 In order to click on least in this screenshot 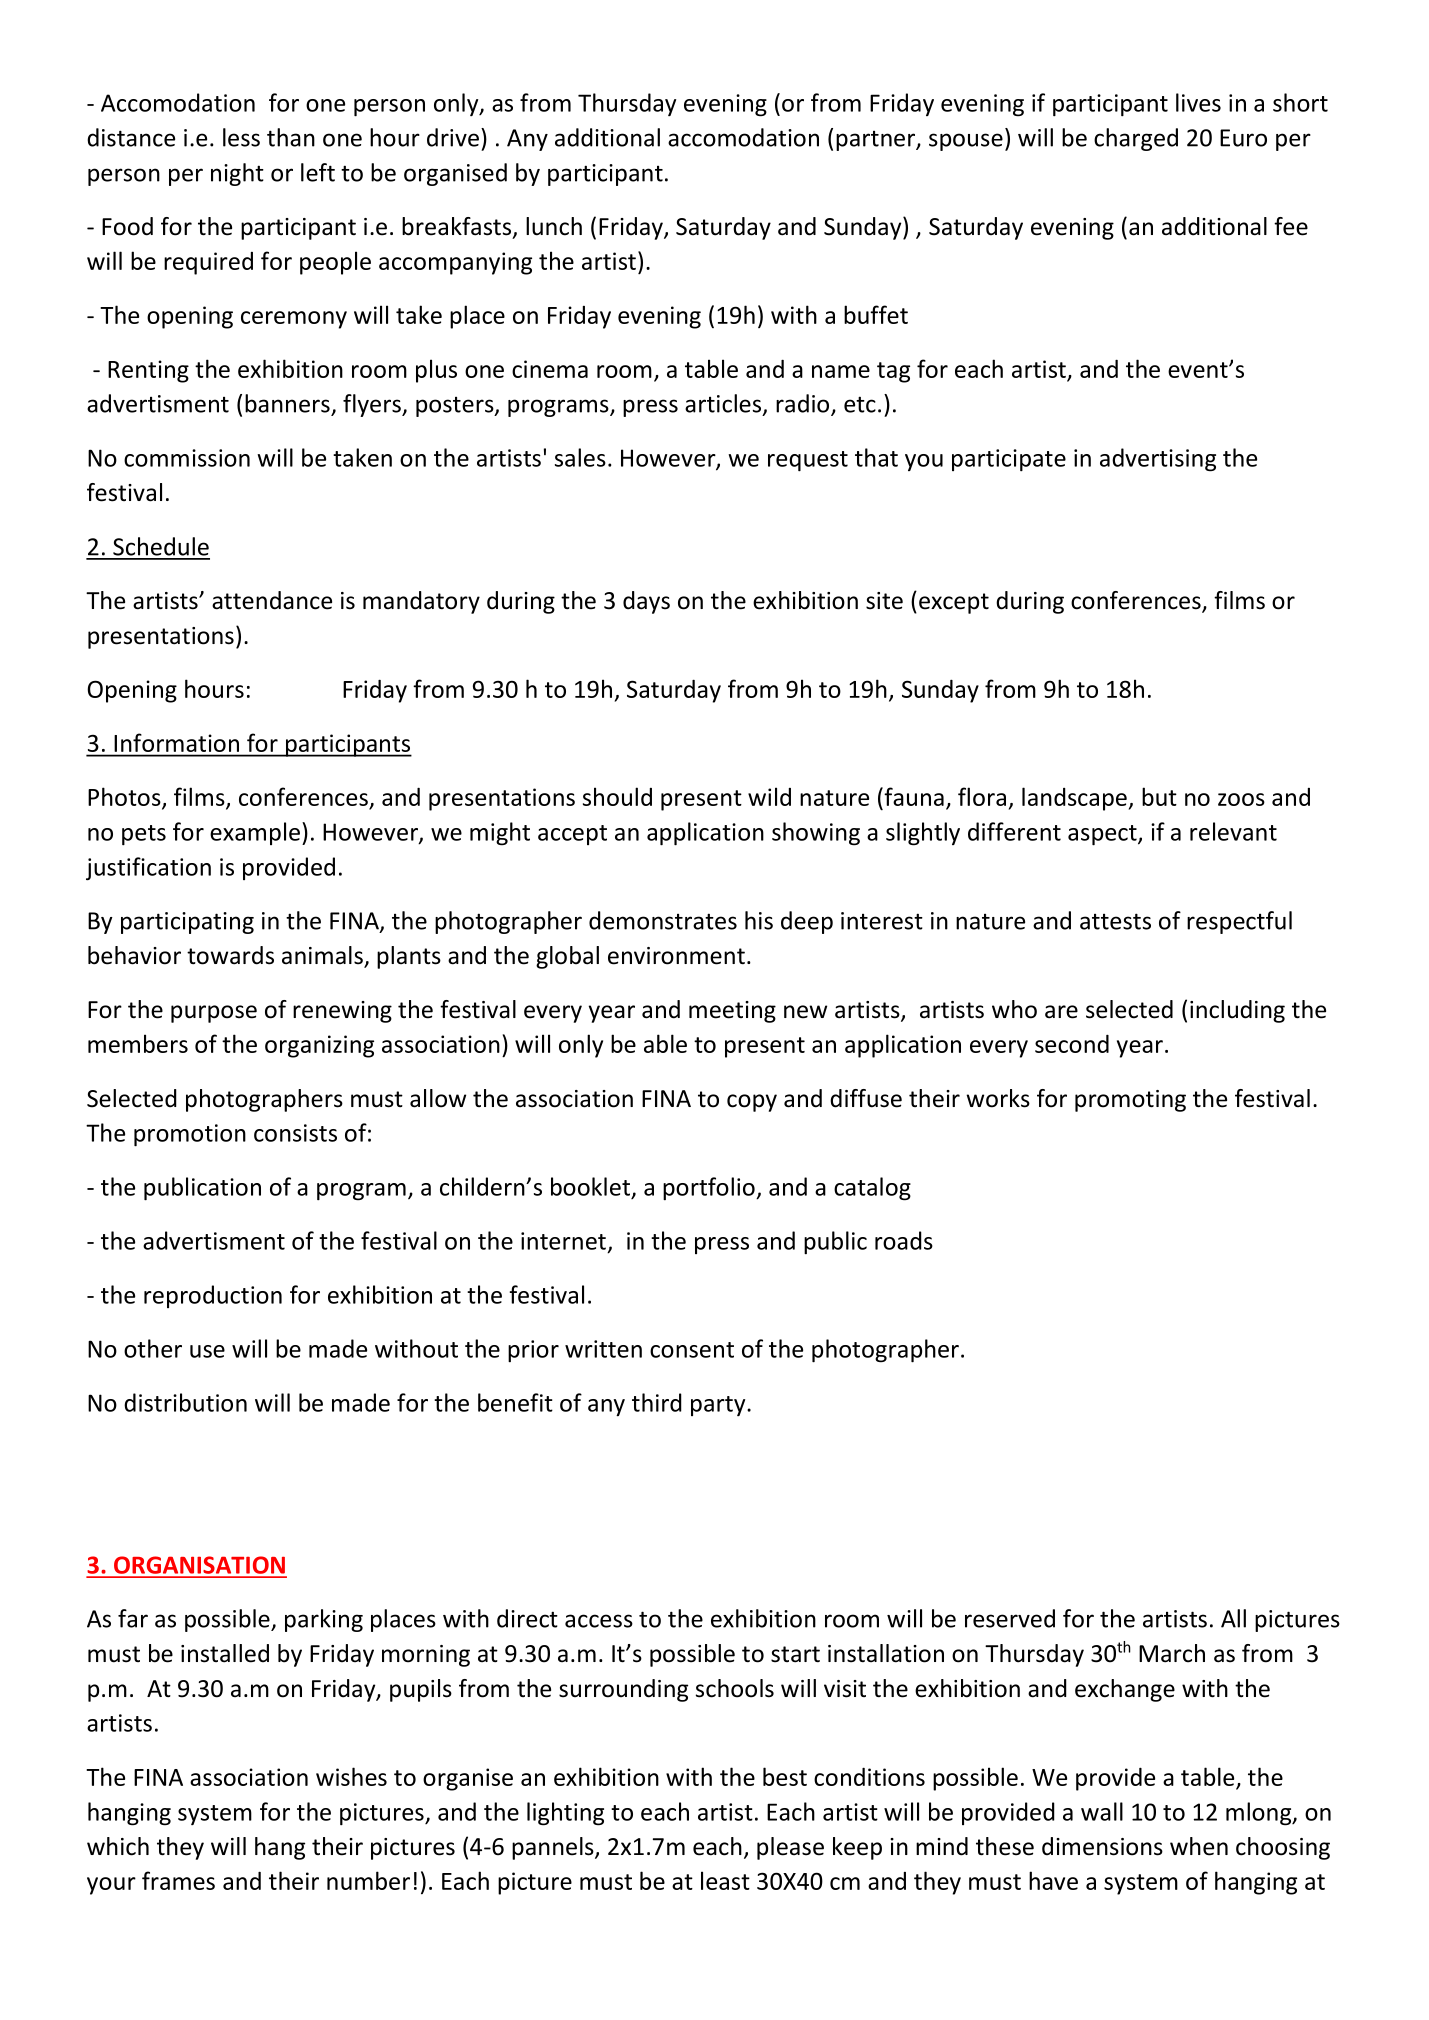, I will do `click(725, 1880)`.
